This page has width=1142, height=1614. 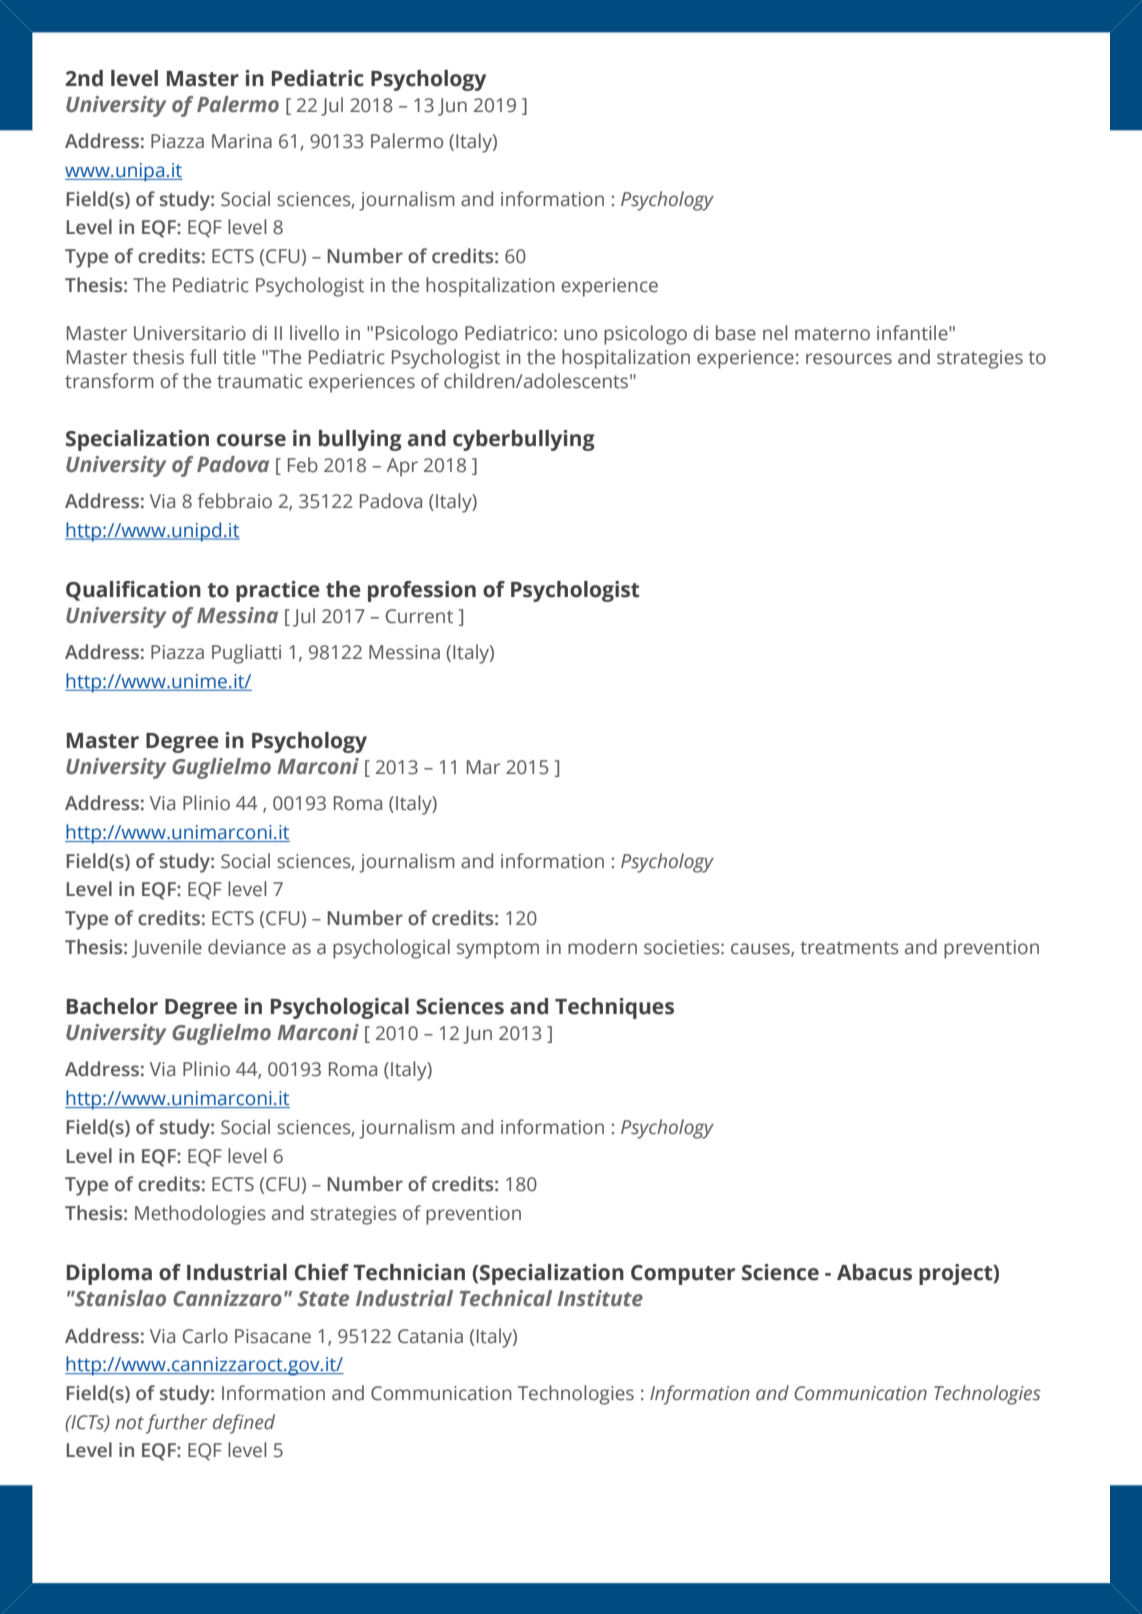 I want to click on further, so click(x=177, y=1424).
